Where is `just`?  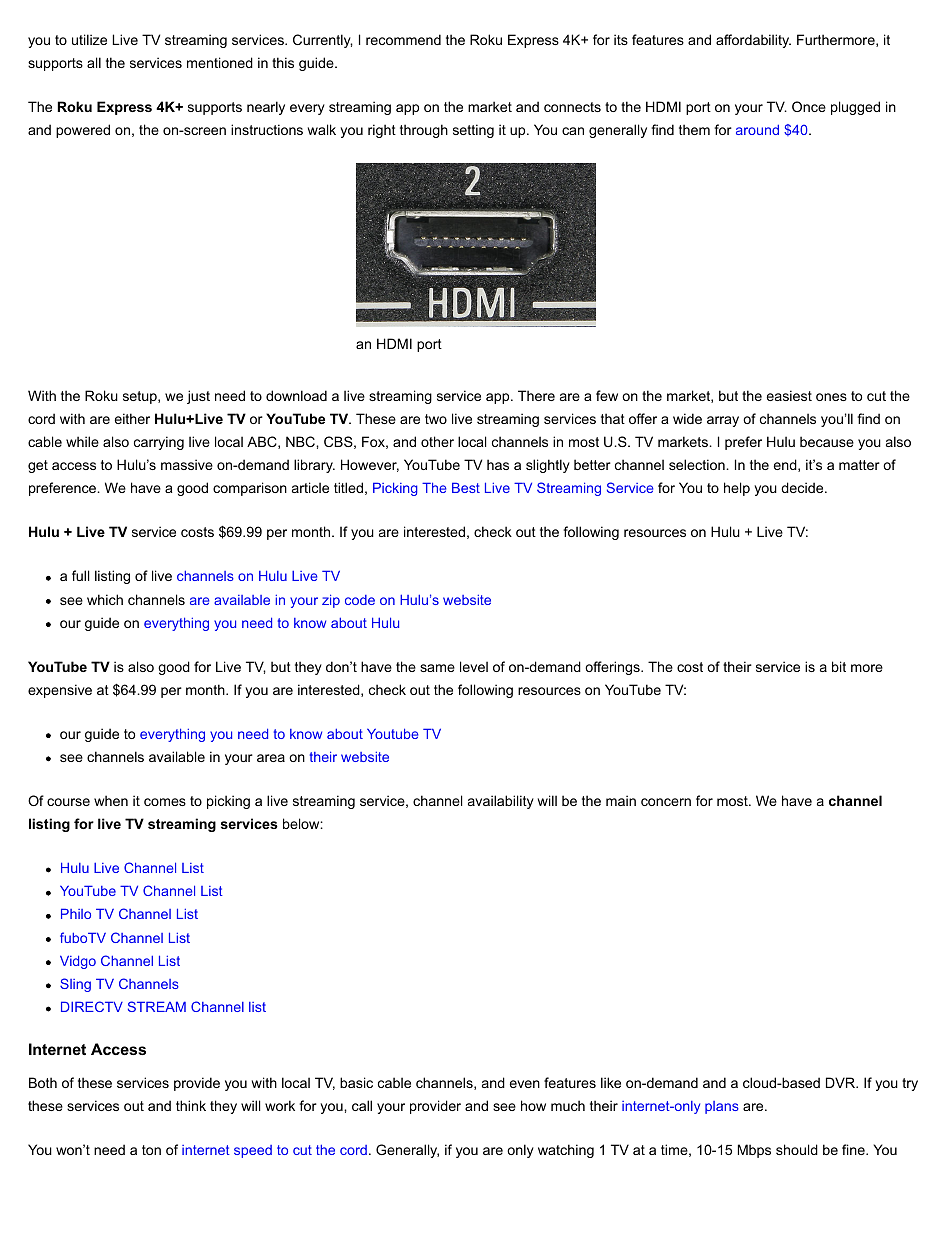 just is located at coordinates (198, 397).
